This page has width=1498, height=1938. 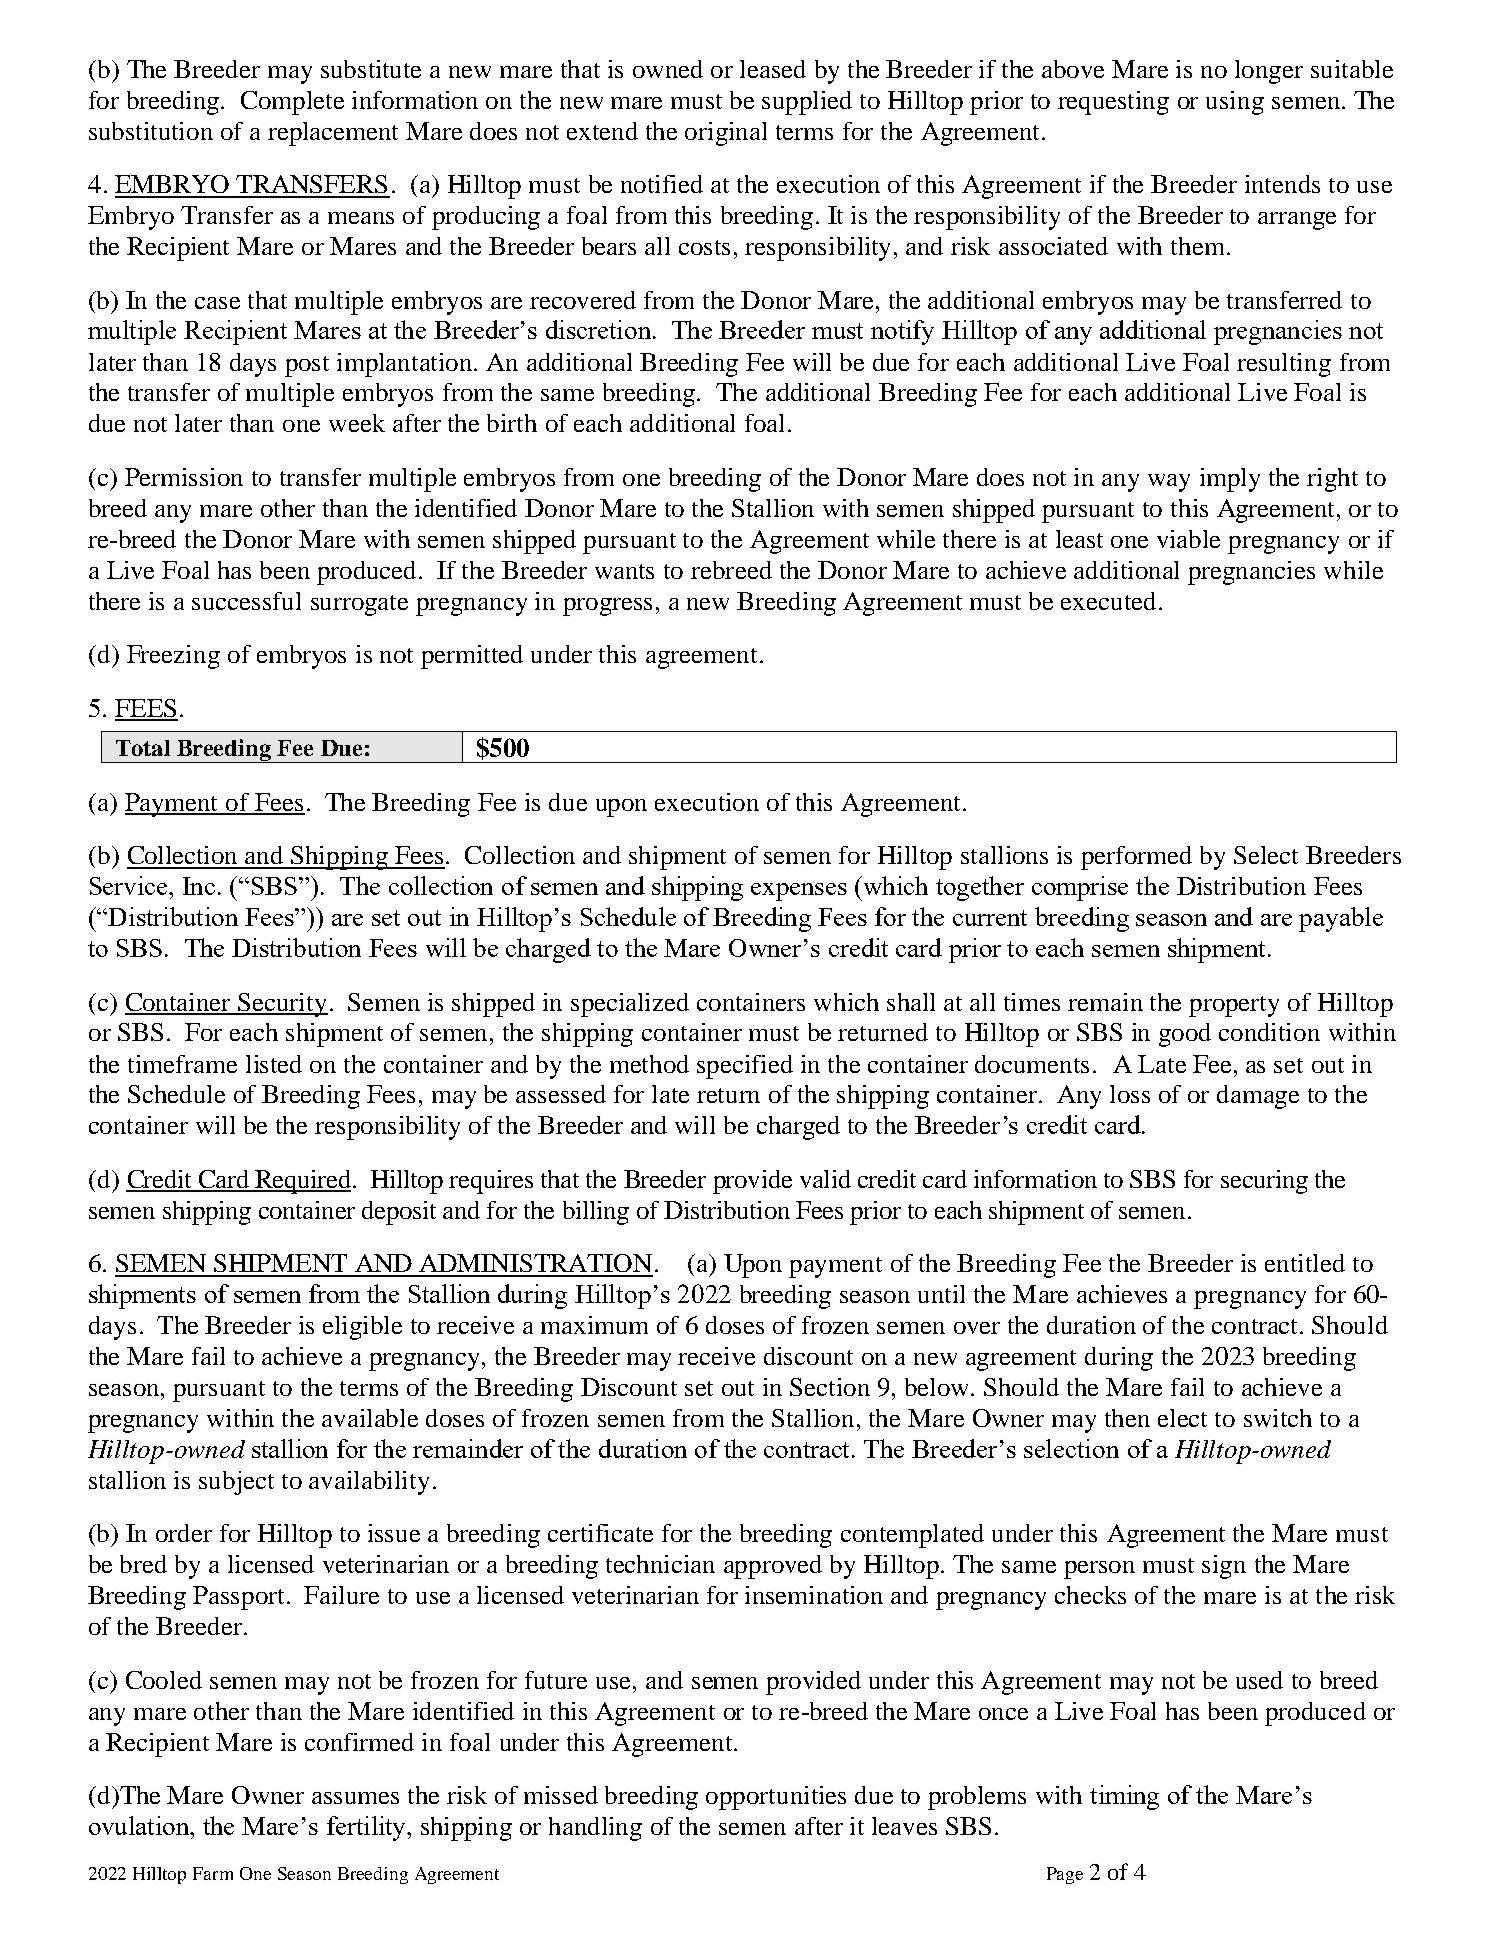 I want to click on valid, so click(x=825, y=1179).
